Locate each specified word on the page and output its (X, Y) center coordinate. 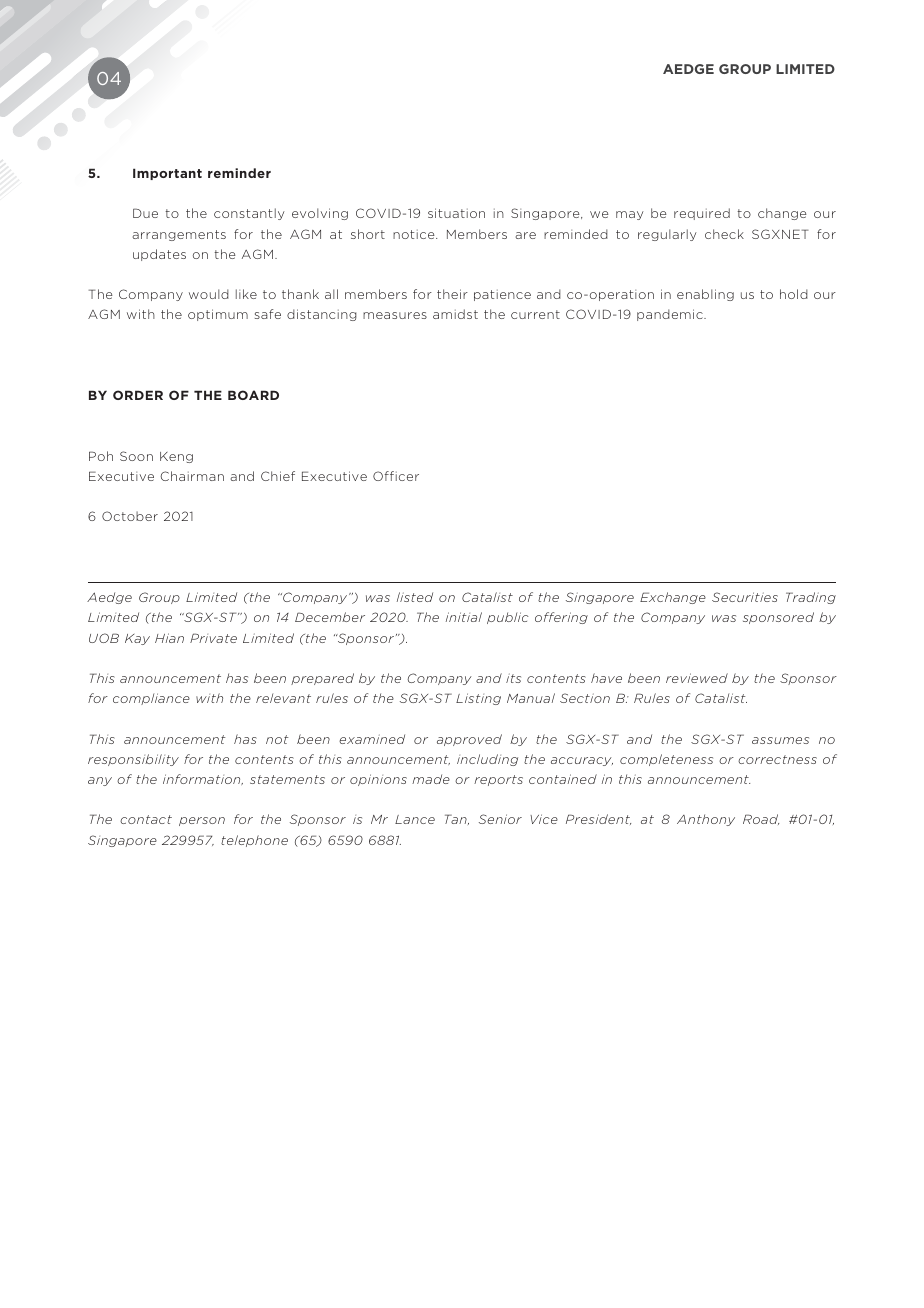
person (202, 821)
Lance (415, 819)
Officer (396, 476)
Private (213, 638)
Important (167, 174)
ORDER (138, 395)
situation (456, 213)
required (702, 214)
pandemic (671, 315)
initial (464, 617)
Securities (745, 597)
